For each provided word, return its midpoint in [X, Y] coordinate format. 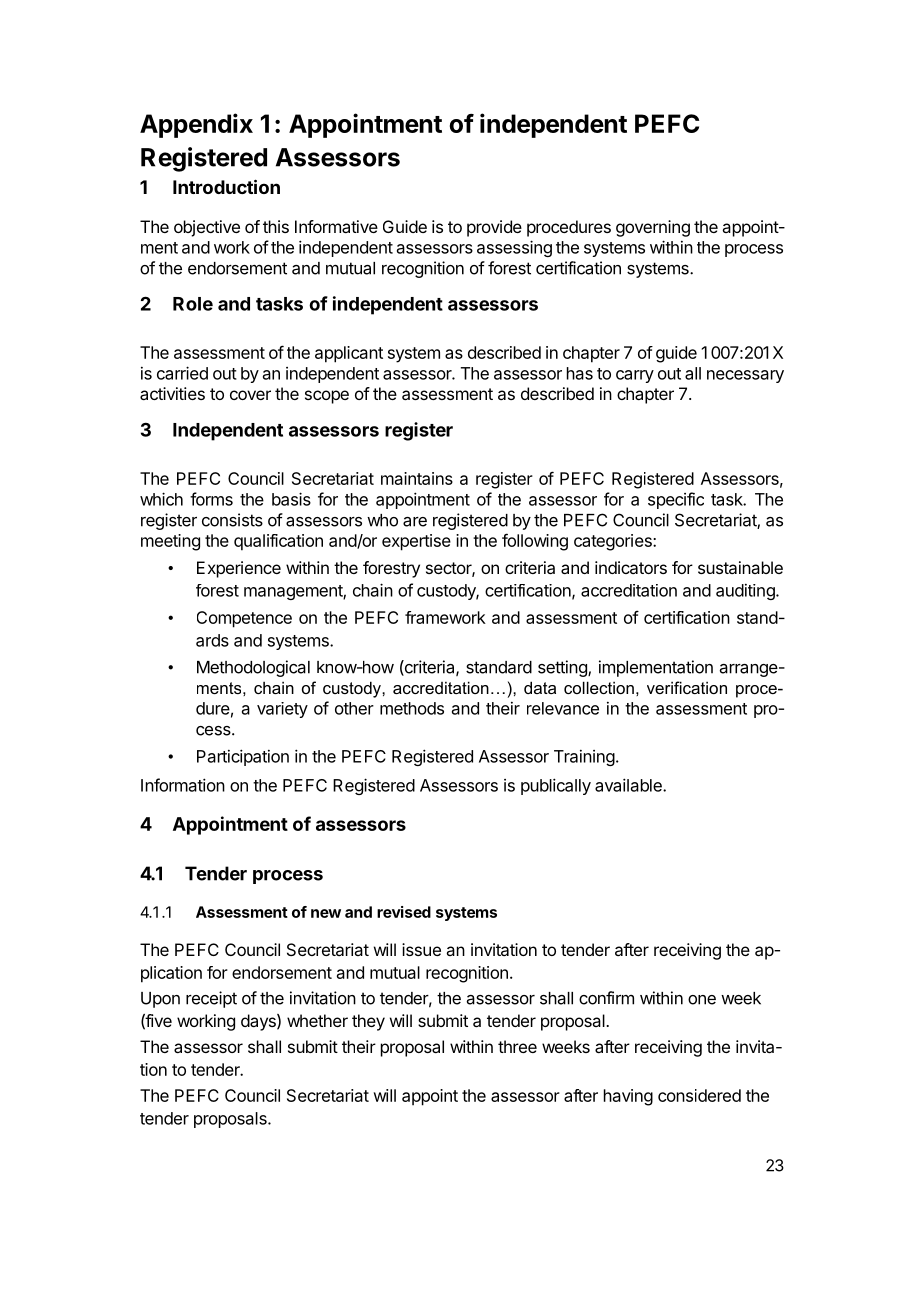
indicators [631, 567]
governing [653, 228]
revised [404, 912]
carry [635, 376]
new [326, 913]
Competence [244, 619]
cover [250, 395]
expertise [416, 542]
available [629, 785]
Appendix [196, 125]
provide [494, 228]
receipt [211, 999]
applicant [349, 354]
